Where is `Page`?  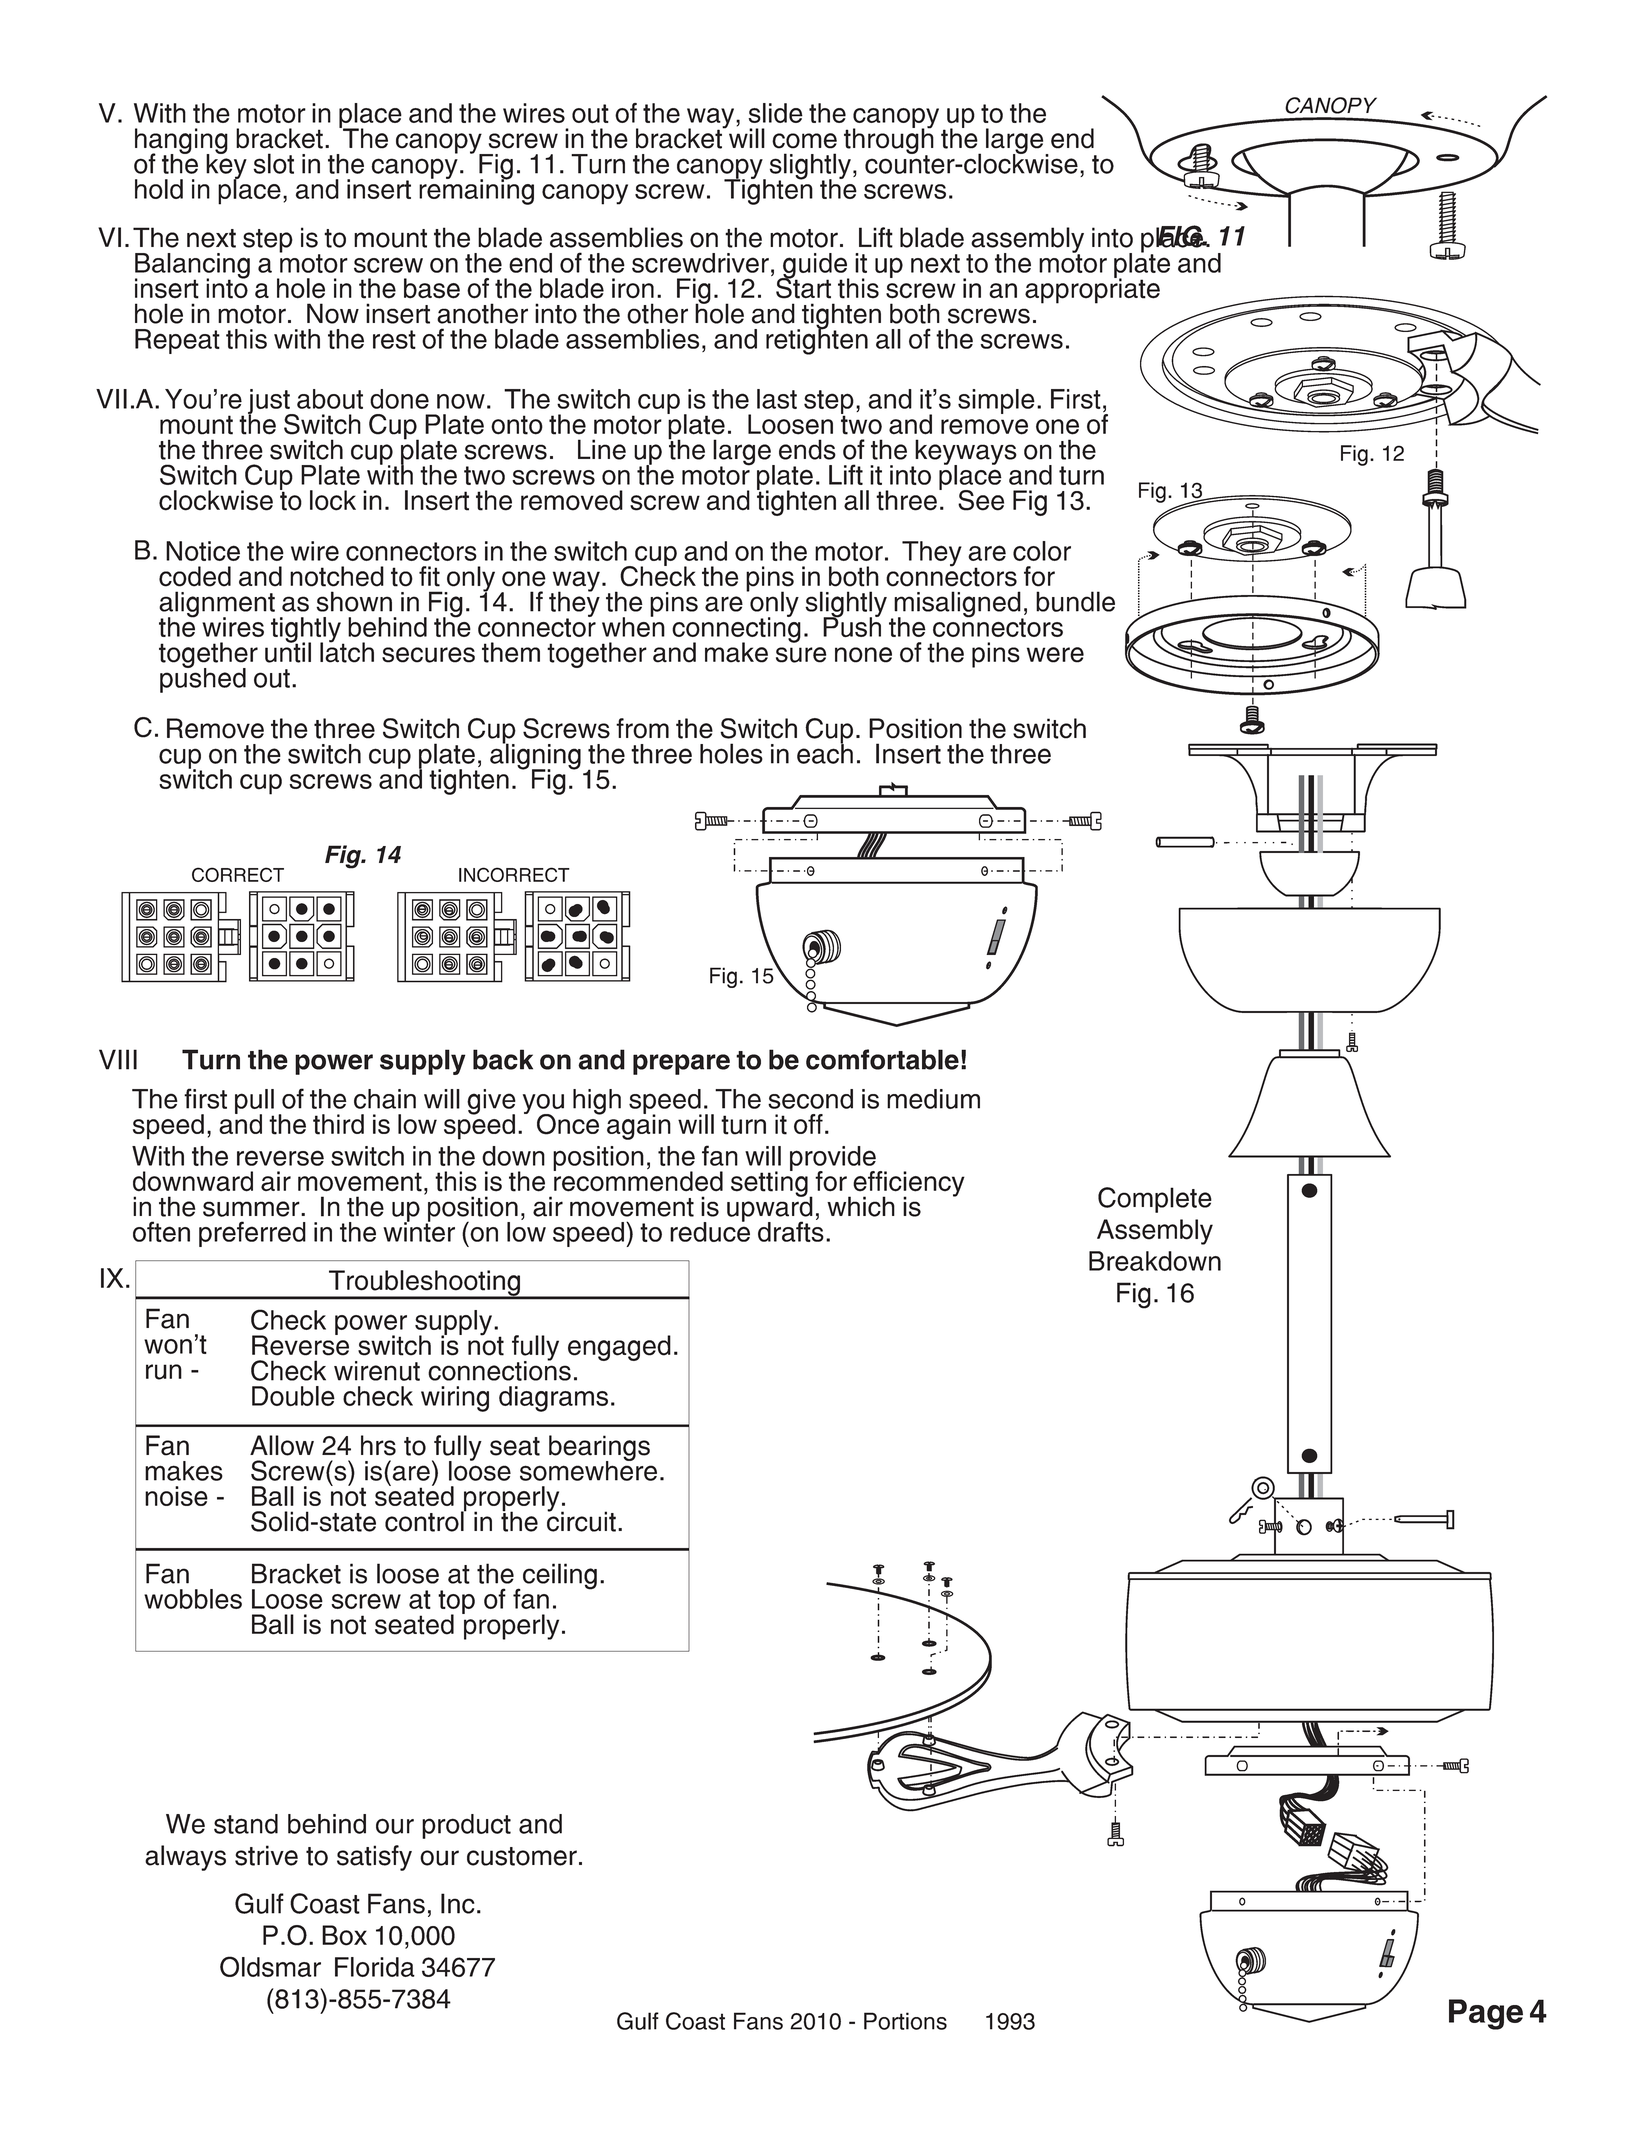 Page is located at coordinates (1486, 2014).
